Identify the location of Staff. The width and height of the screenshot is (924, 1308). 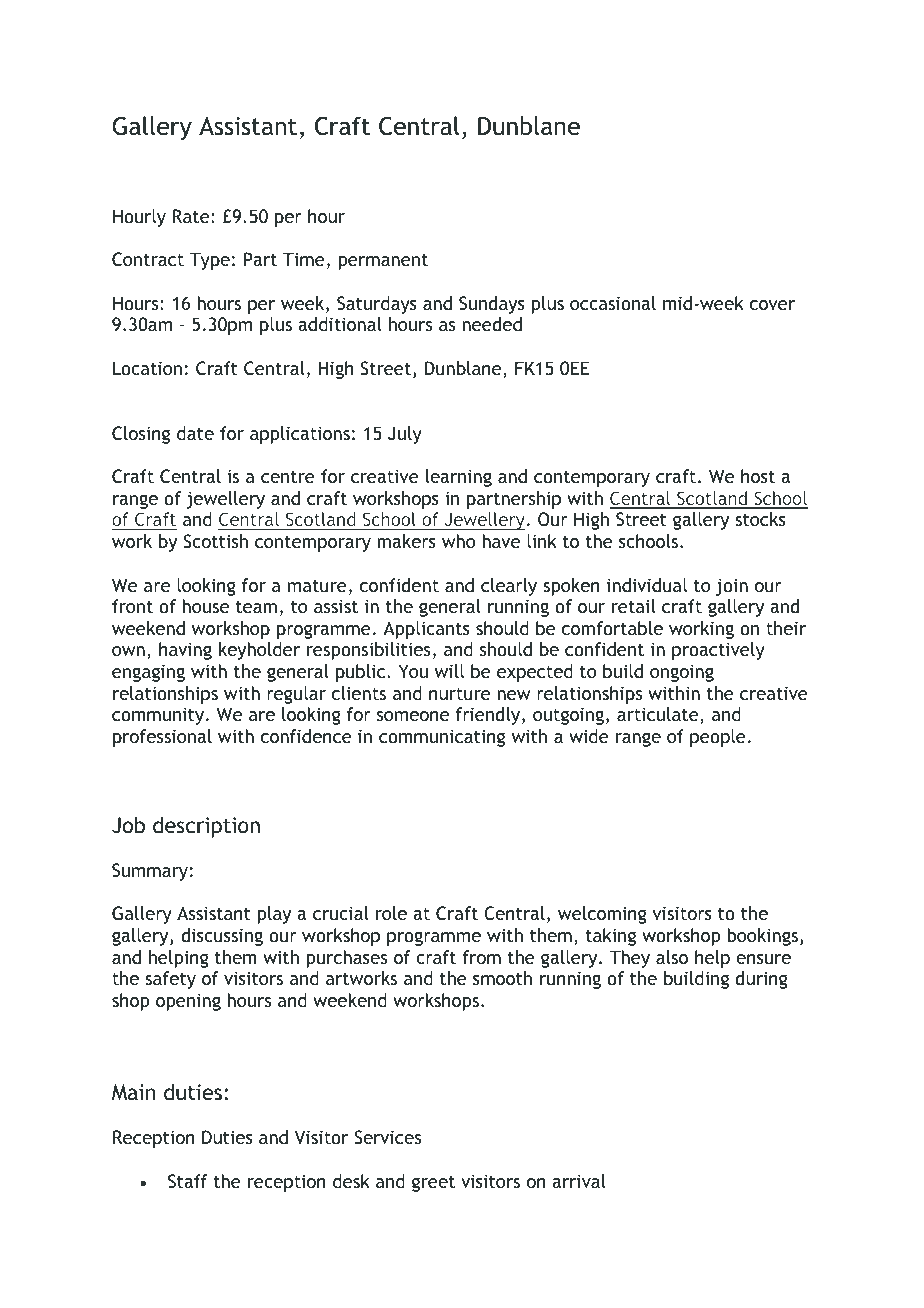
(188, 1181).
